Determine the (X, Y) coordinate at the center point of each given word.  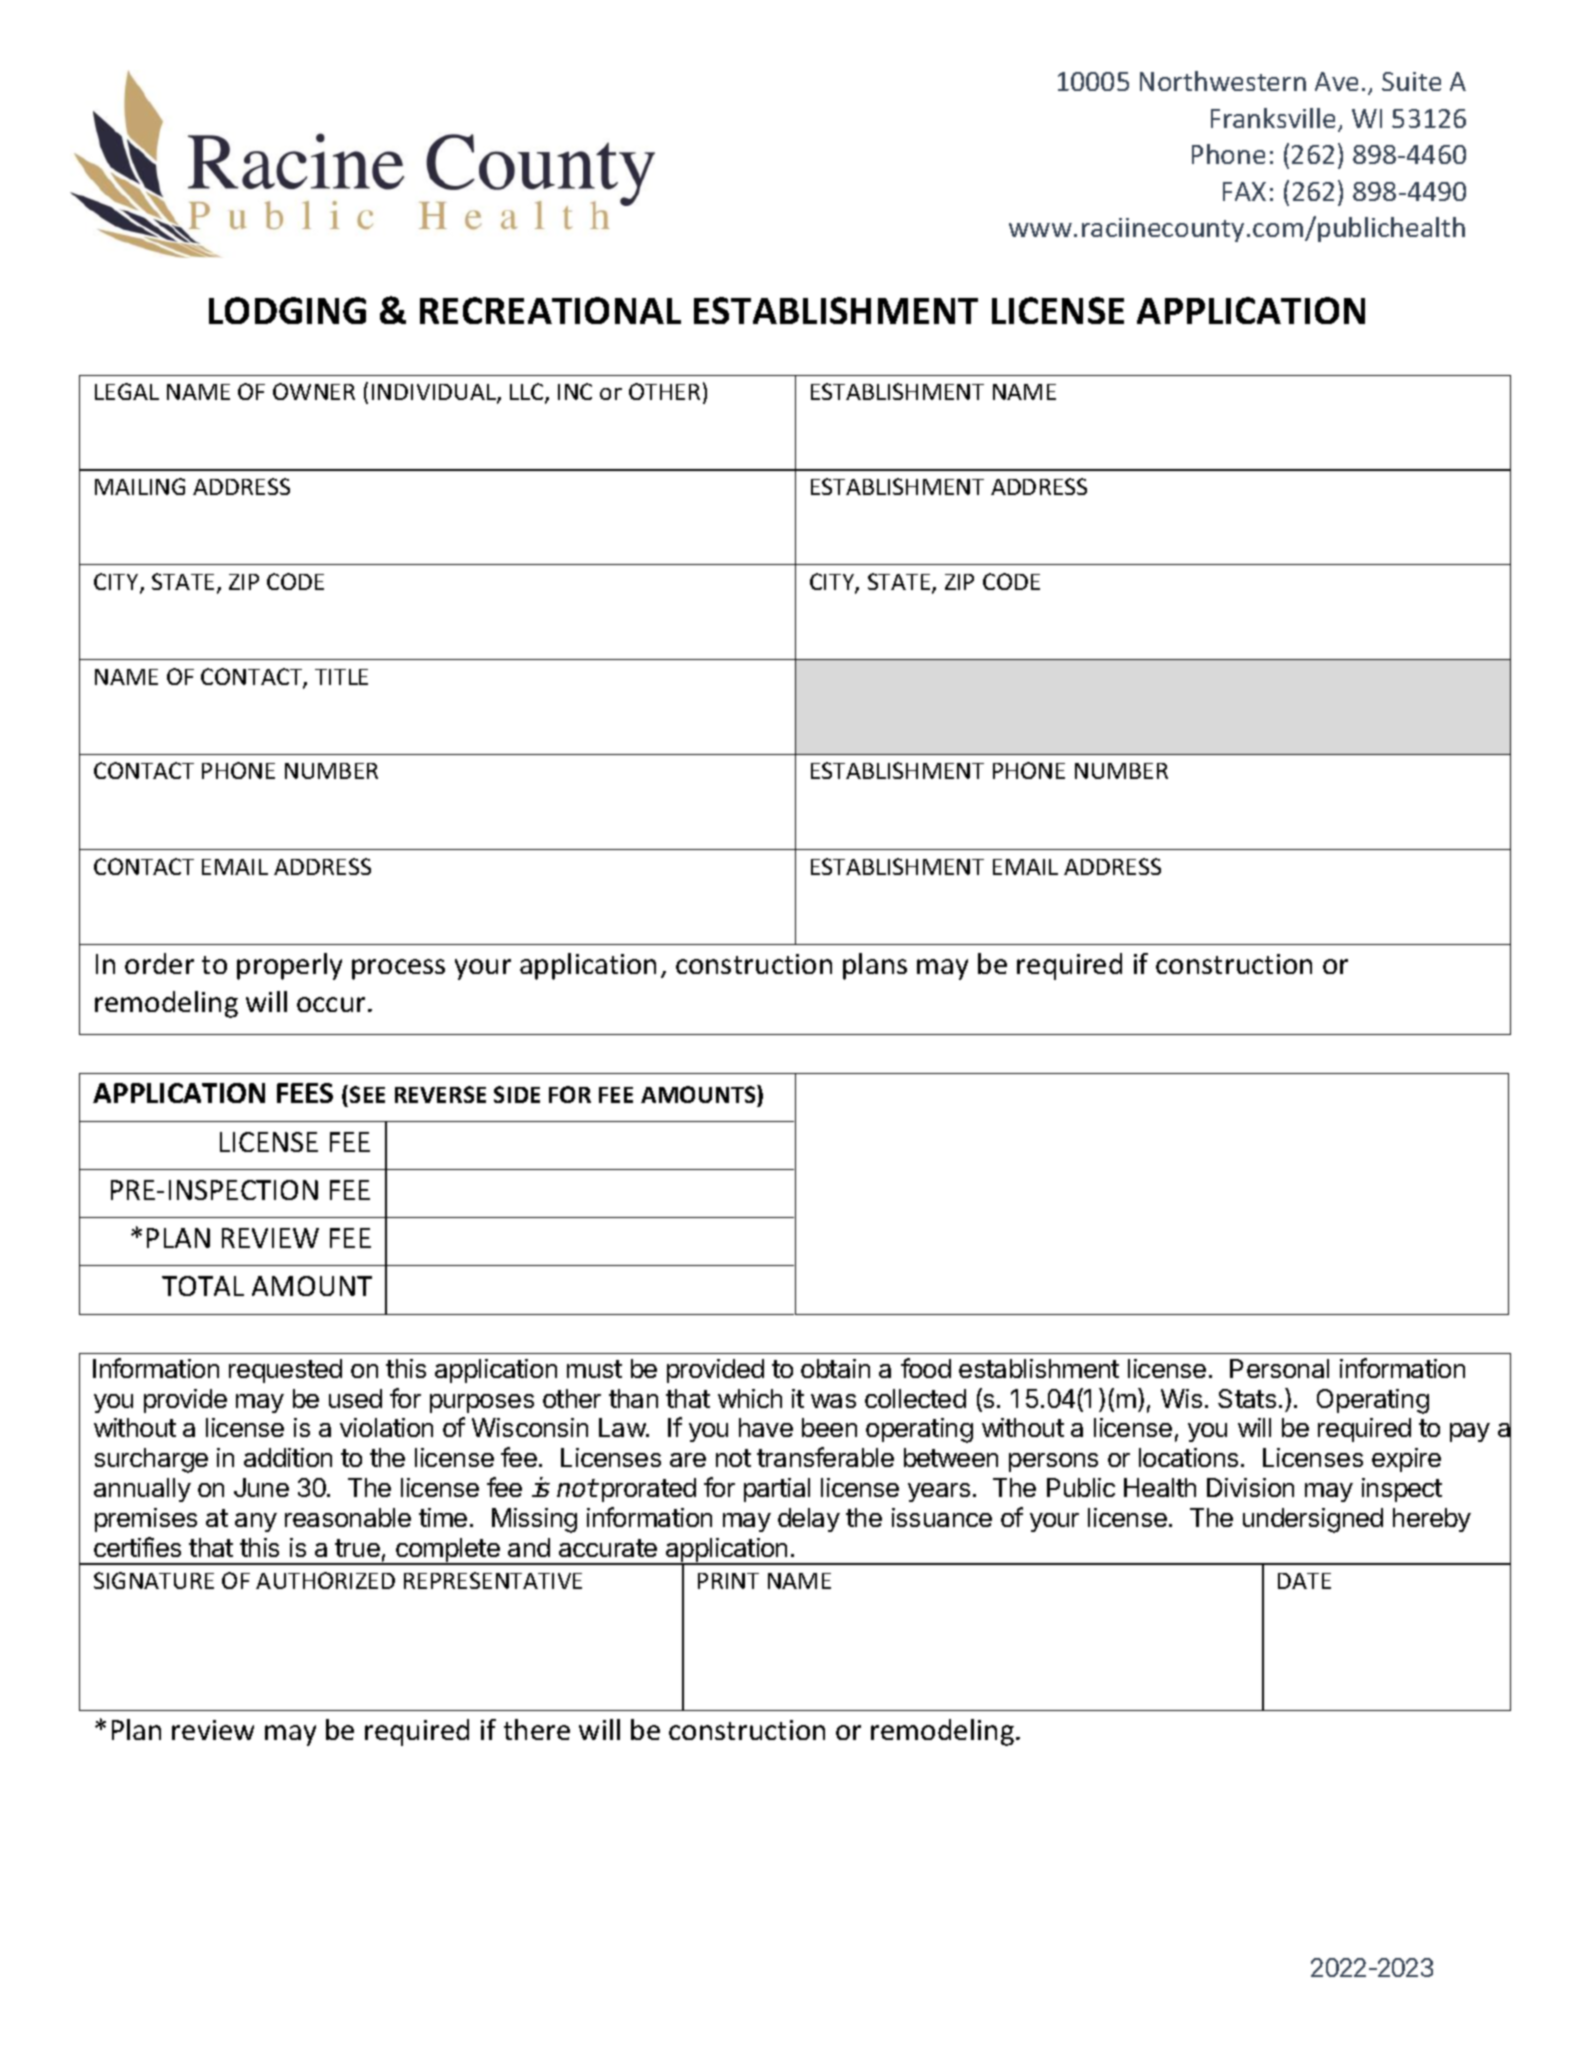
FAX (1244, 191)
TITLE (341, 677)
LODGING (287, 310)
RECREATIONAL (550, 310)
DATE (1304, 1581)
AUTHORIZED (325, 1580)
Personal (1279, 1368)
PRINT (728, 1581)
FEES (305, 1093)
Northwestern (1223, 81)
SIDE (517, 1094)
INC (575, 391)
